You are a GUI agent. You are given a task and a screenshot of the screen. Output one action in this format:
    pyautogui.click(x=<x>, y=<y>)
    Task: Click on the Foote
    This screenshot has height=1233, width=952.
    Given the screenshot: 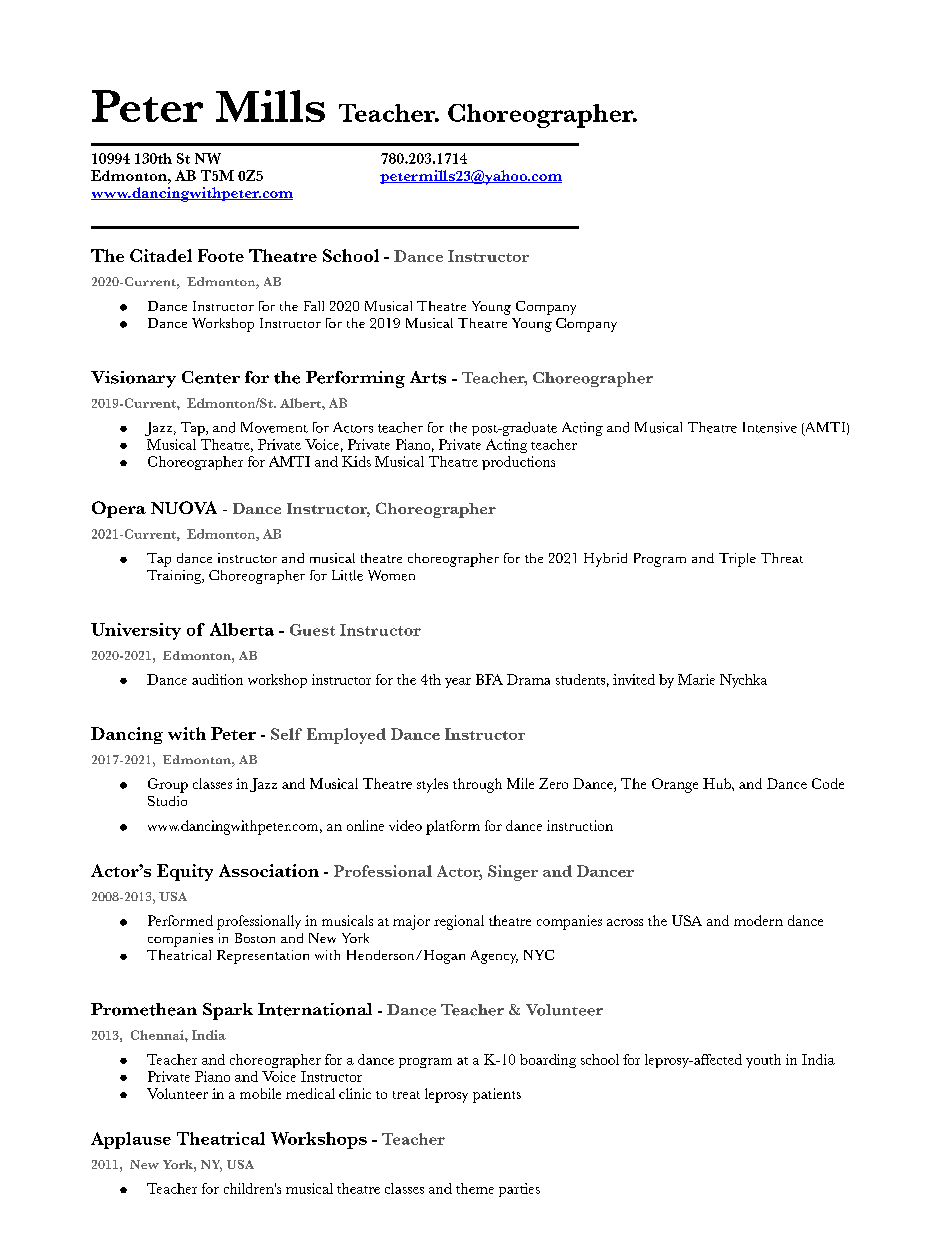 What is the action you would take?
    pyautogui.click(x=221, y=255)
